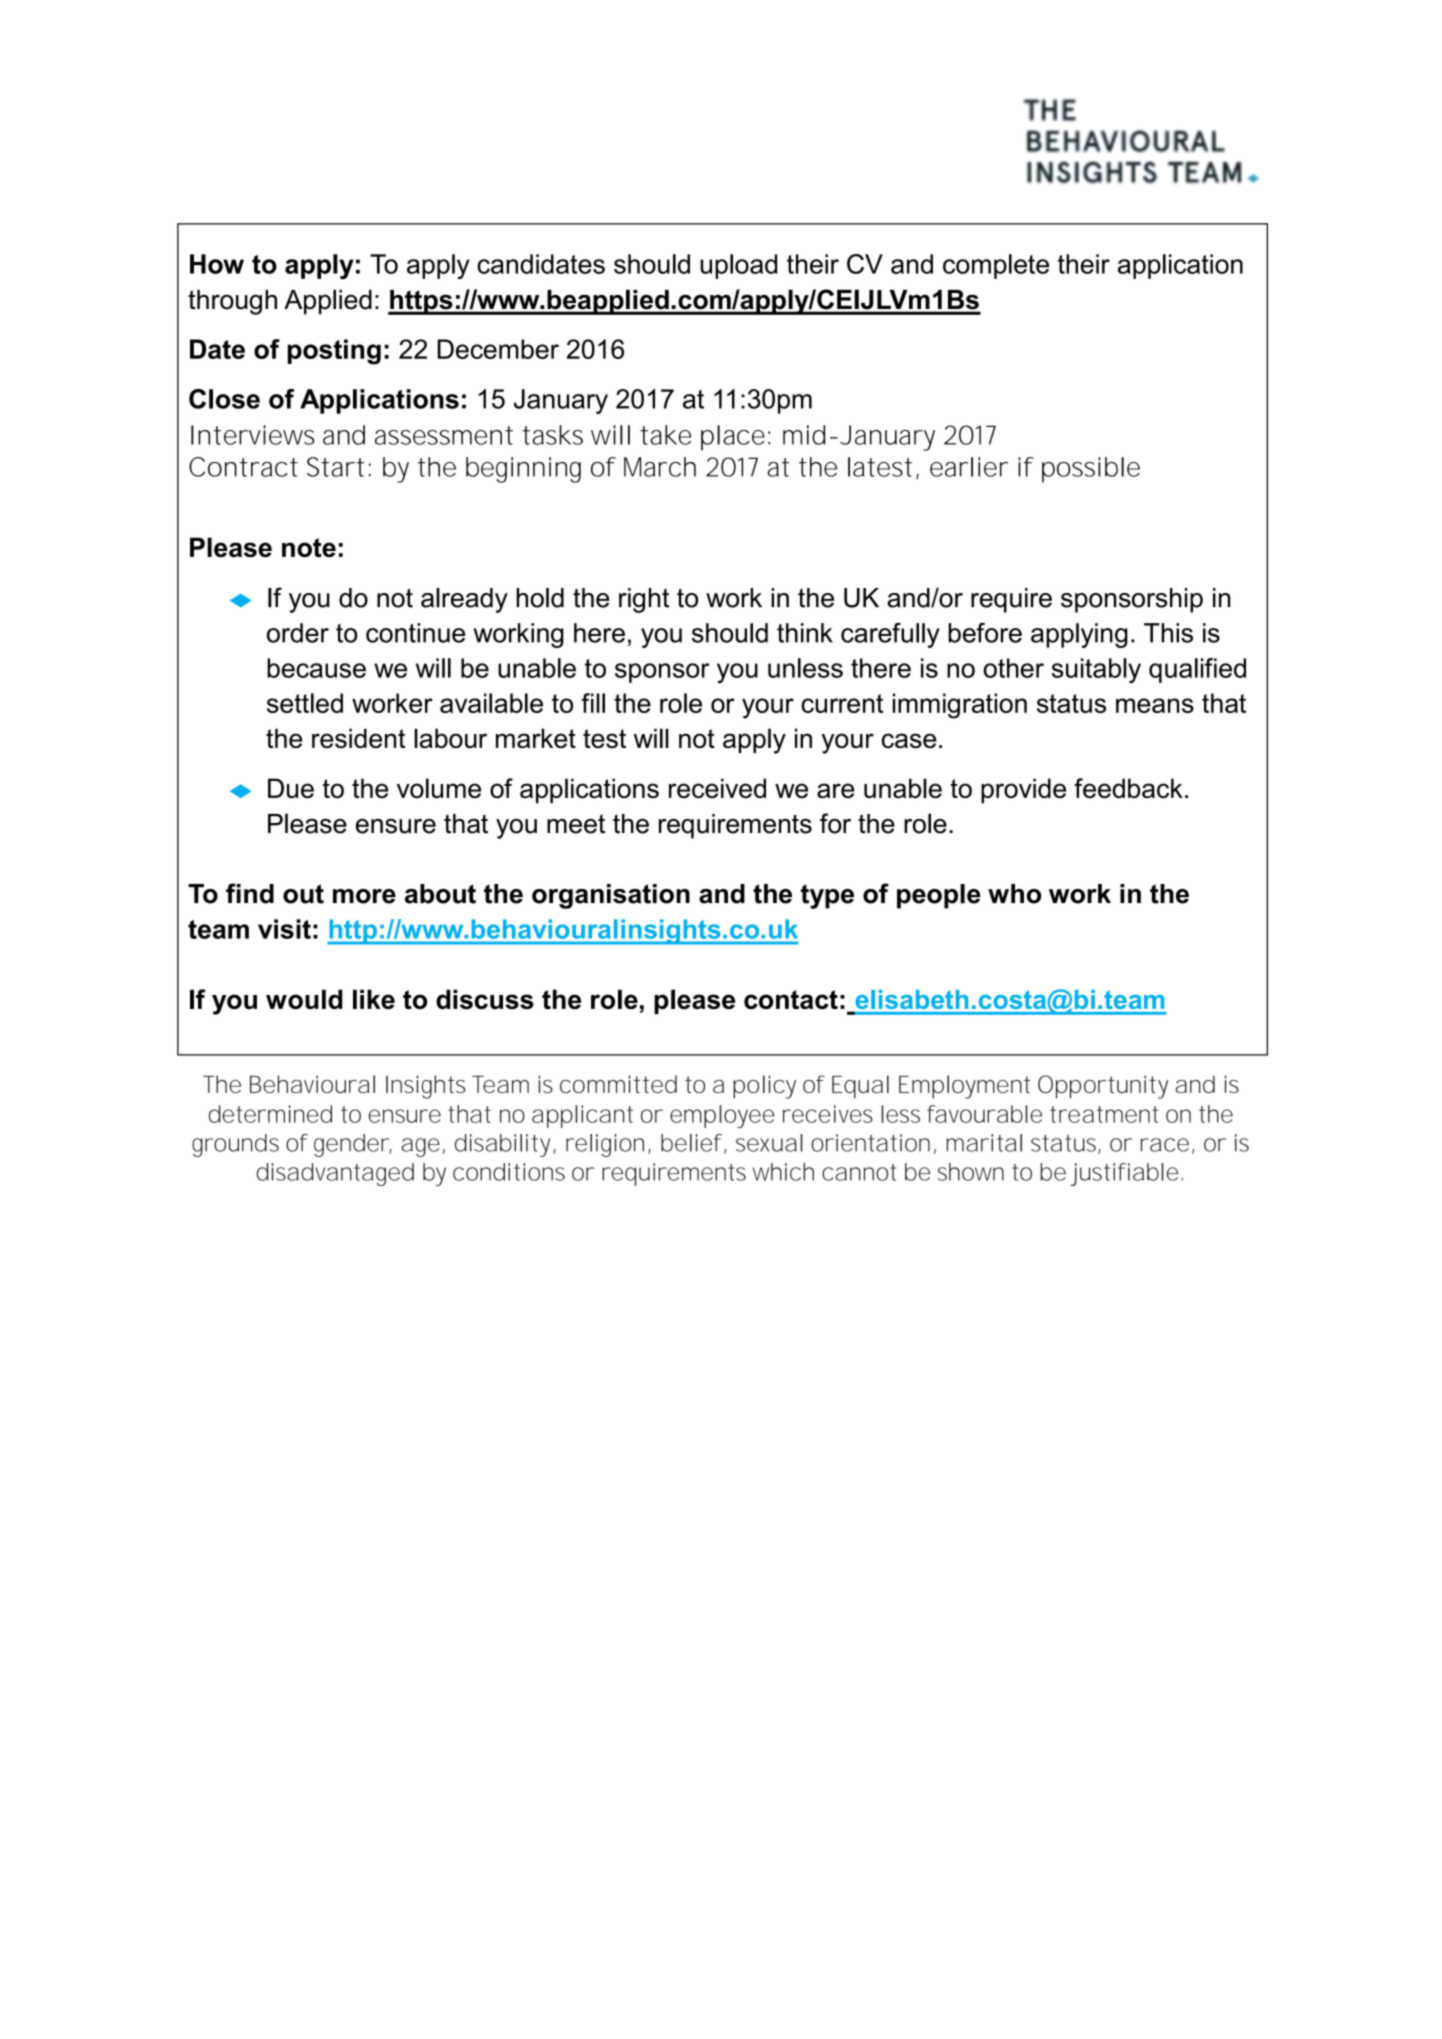 This screenshot has height=2039, width=1442. What do you see at coordinates (284, 929) in the screenshot?
I see `visit` at bounding box center [284, 929].
